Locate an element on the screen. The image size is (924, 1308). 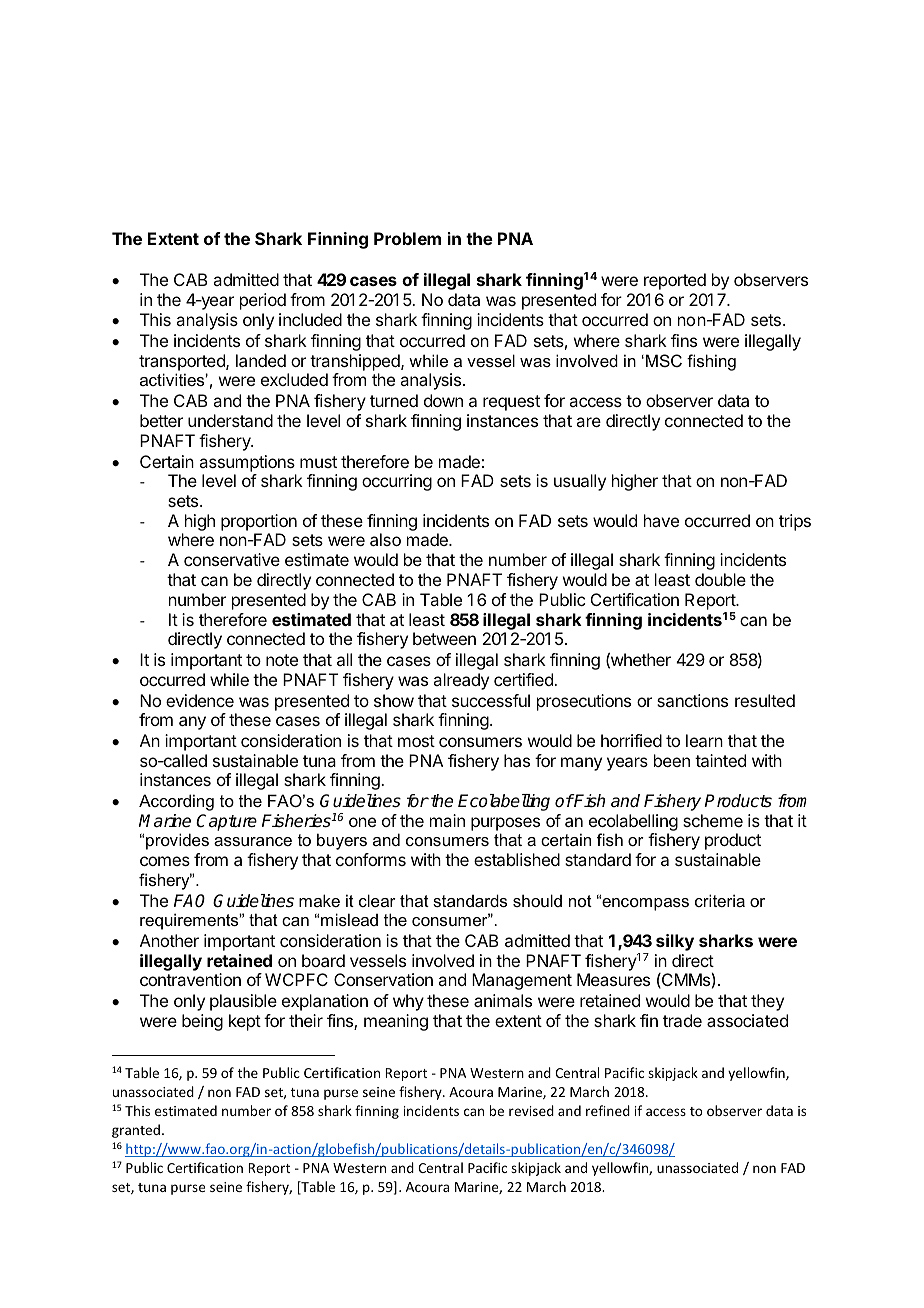
main is located at coordinates (447, 820).
